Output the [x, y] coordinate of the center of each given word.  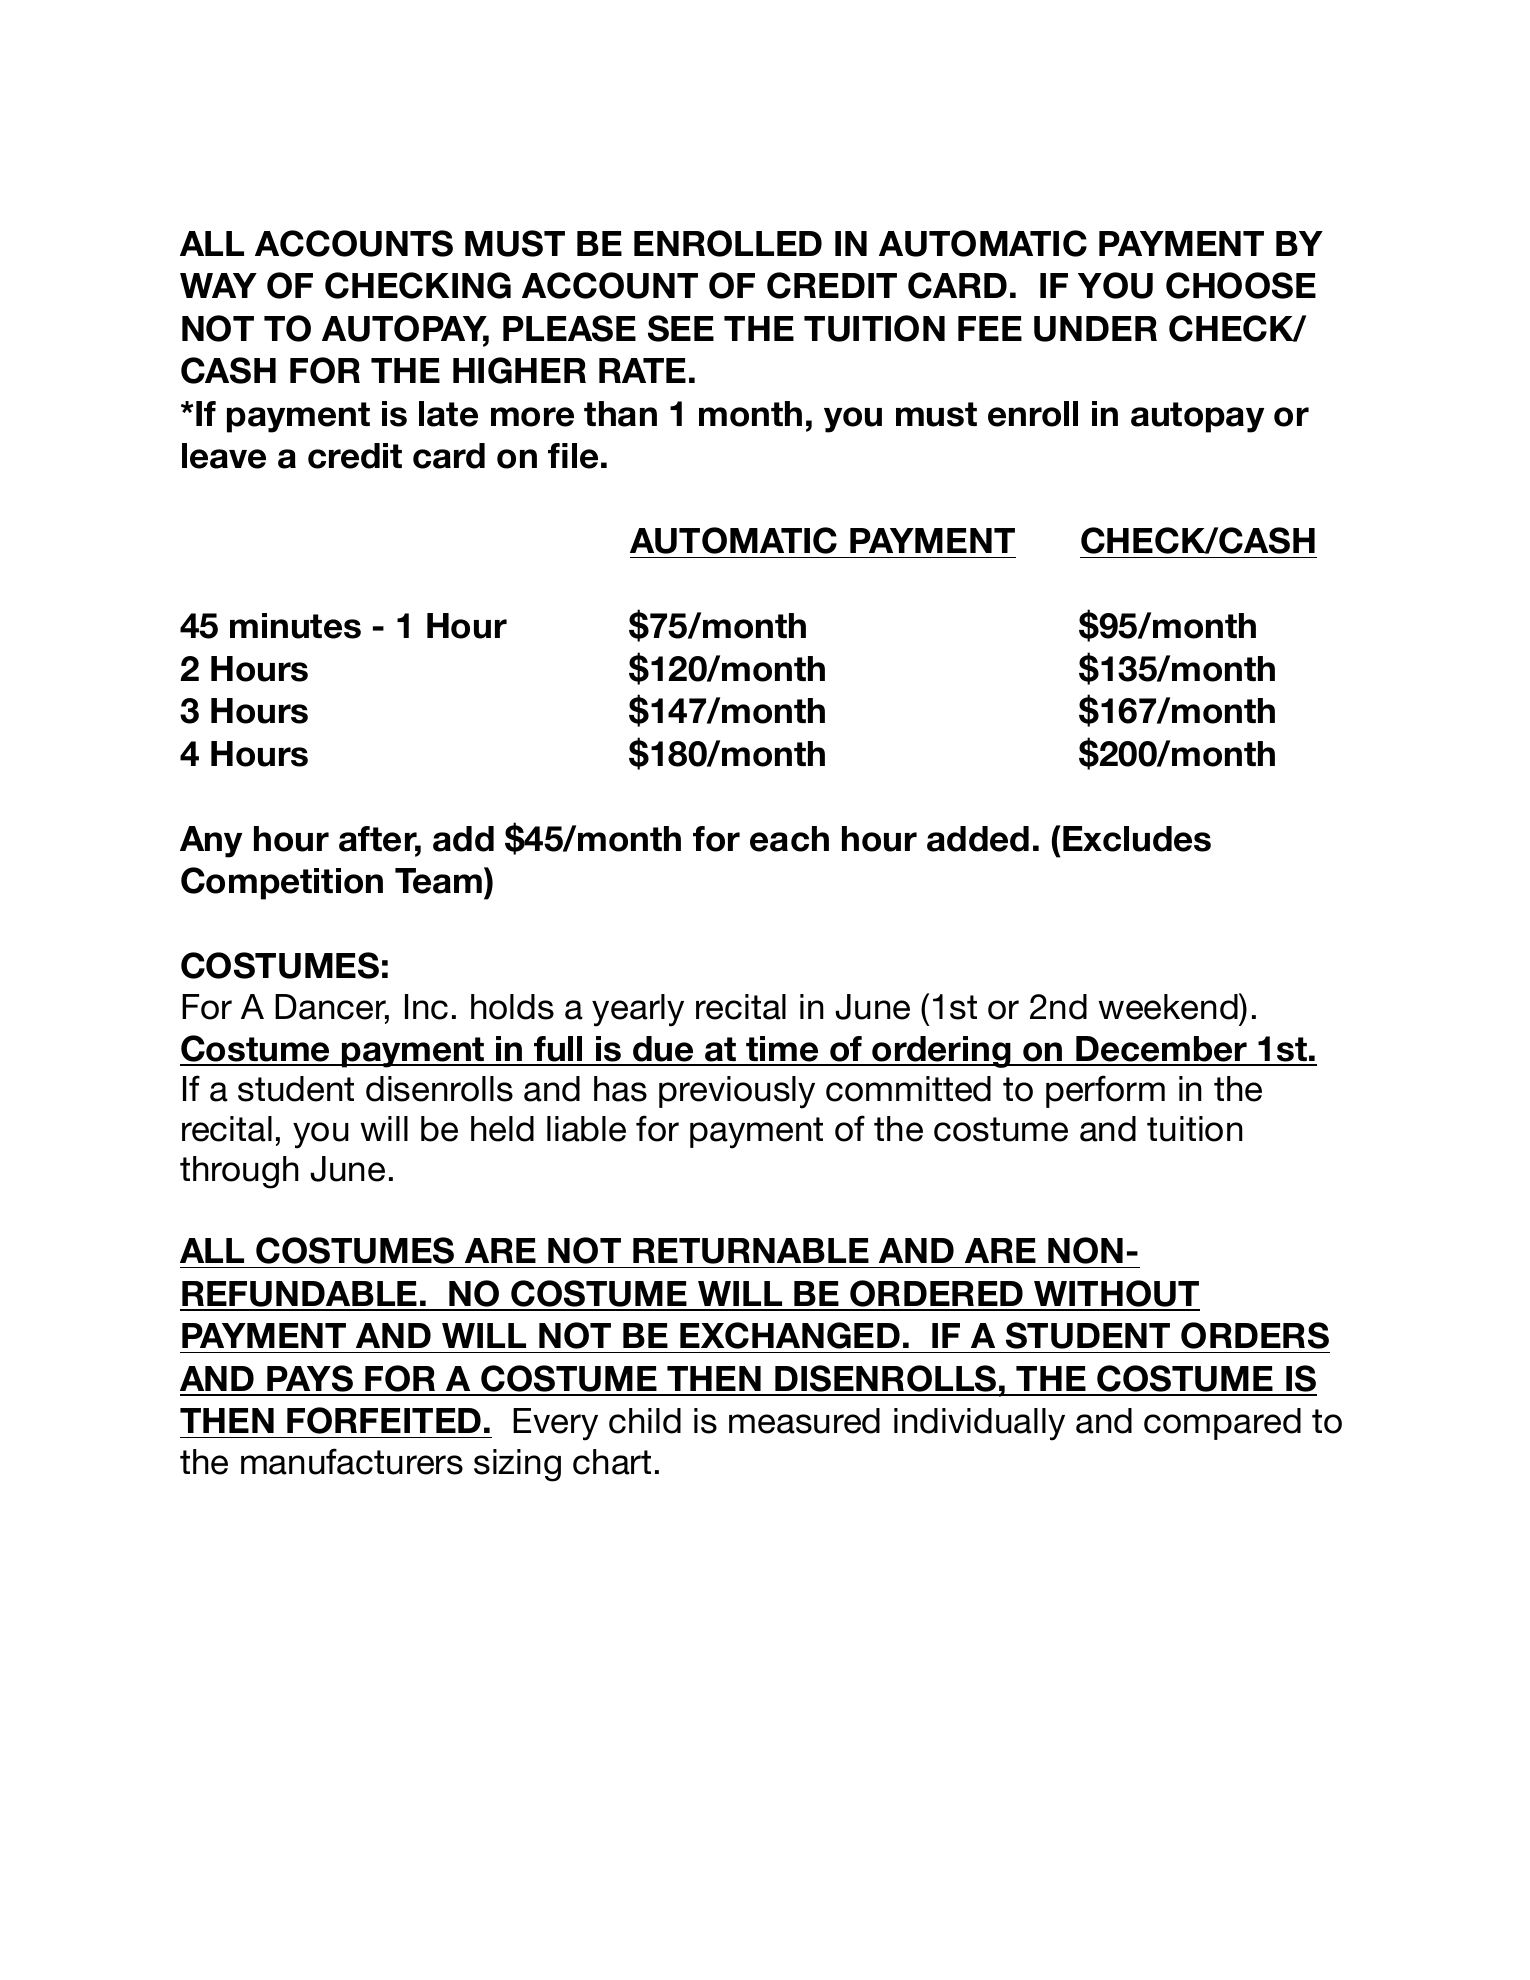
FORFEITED [384, 1420]
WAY [218, 285]
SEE [681, 328]
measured [804, 1421]
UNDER [1095, 329]
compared [1222, 1424]
